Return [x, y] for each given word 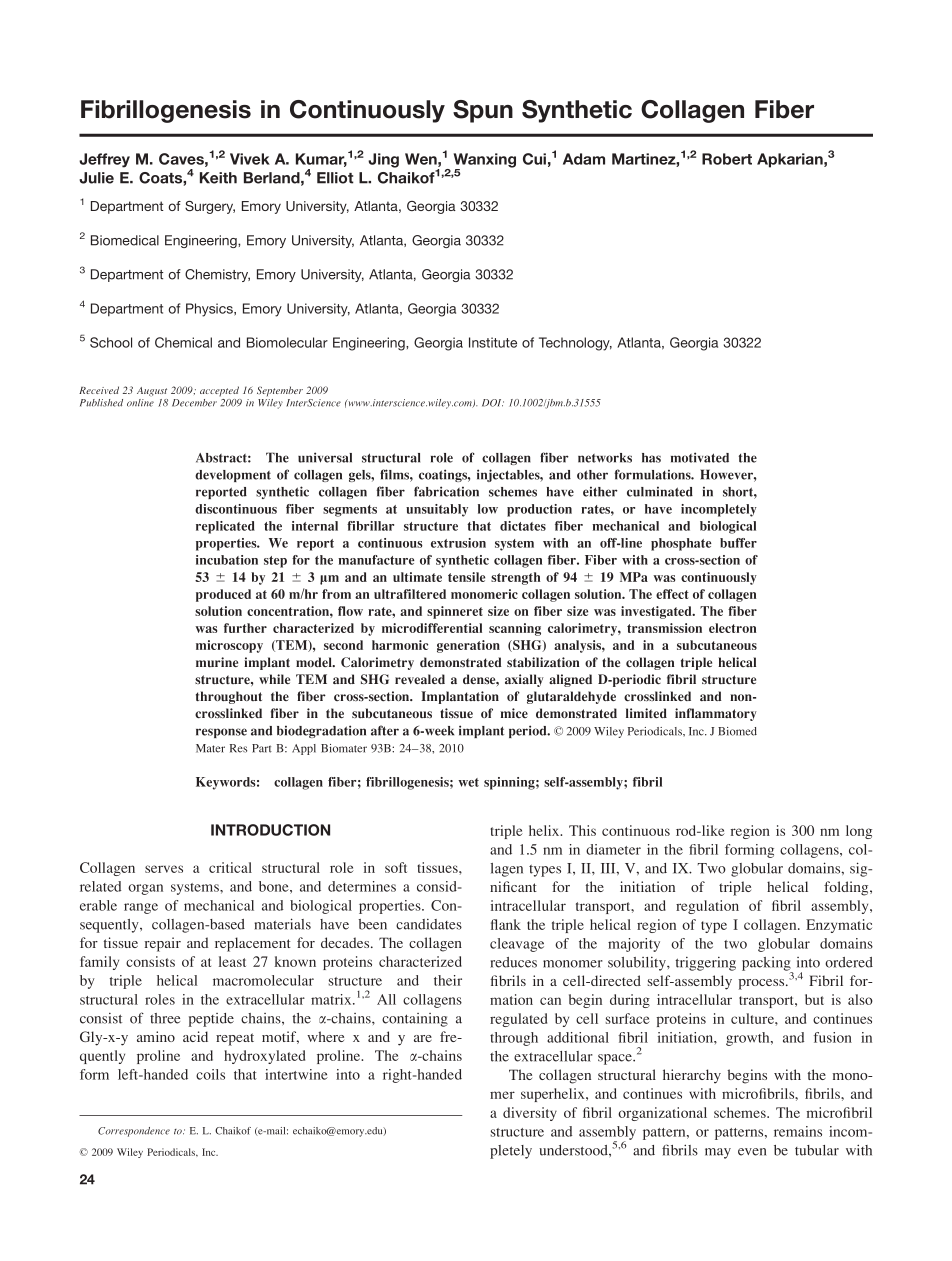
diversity [530, 1114]
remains [798, 1131]
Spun [483, 111]
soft [396, 867]
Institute [493, 342]
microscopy [229, 646]
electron [732, 628]
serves [164, 869]
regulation [707, 907]
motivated [700, 457]
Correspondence [134, 1132]
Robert [727, 159]
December [194, 403]
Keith [218, 178]
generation [468, 646]
